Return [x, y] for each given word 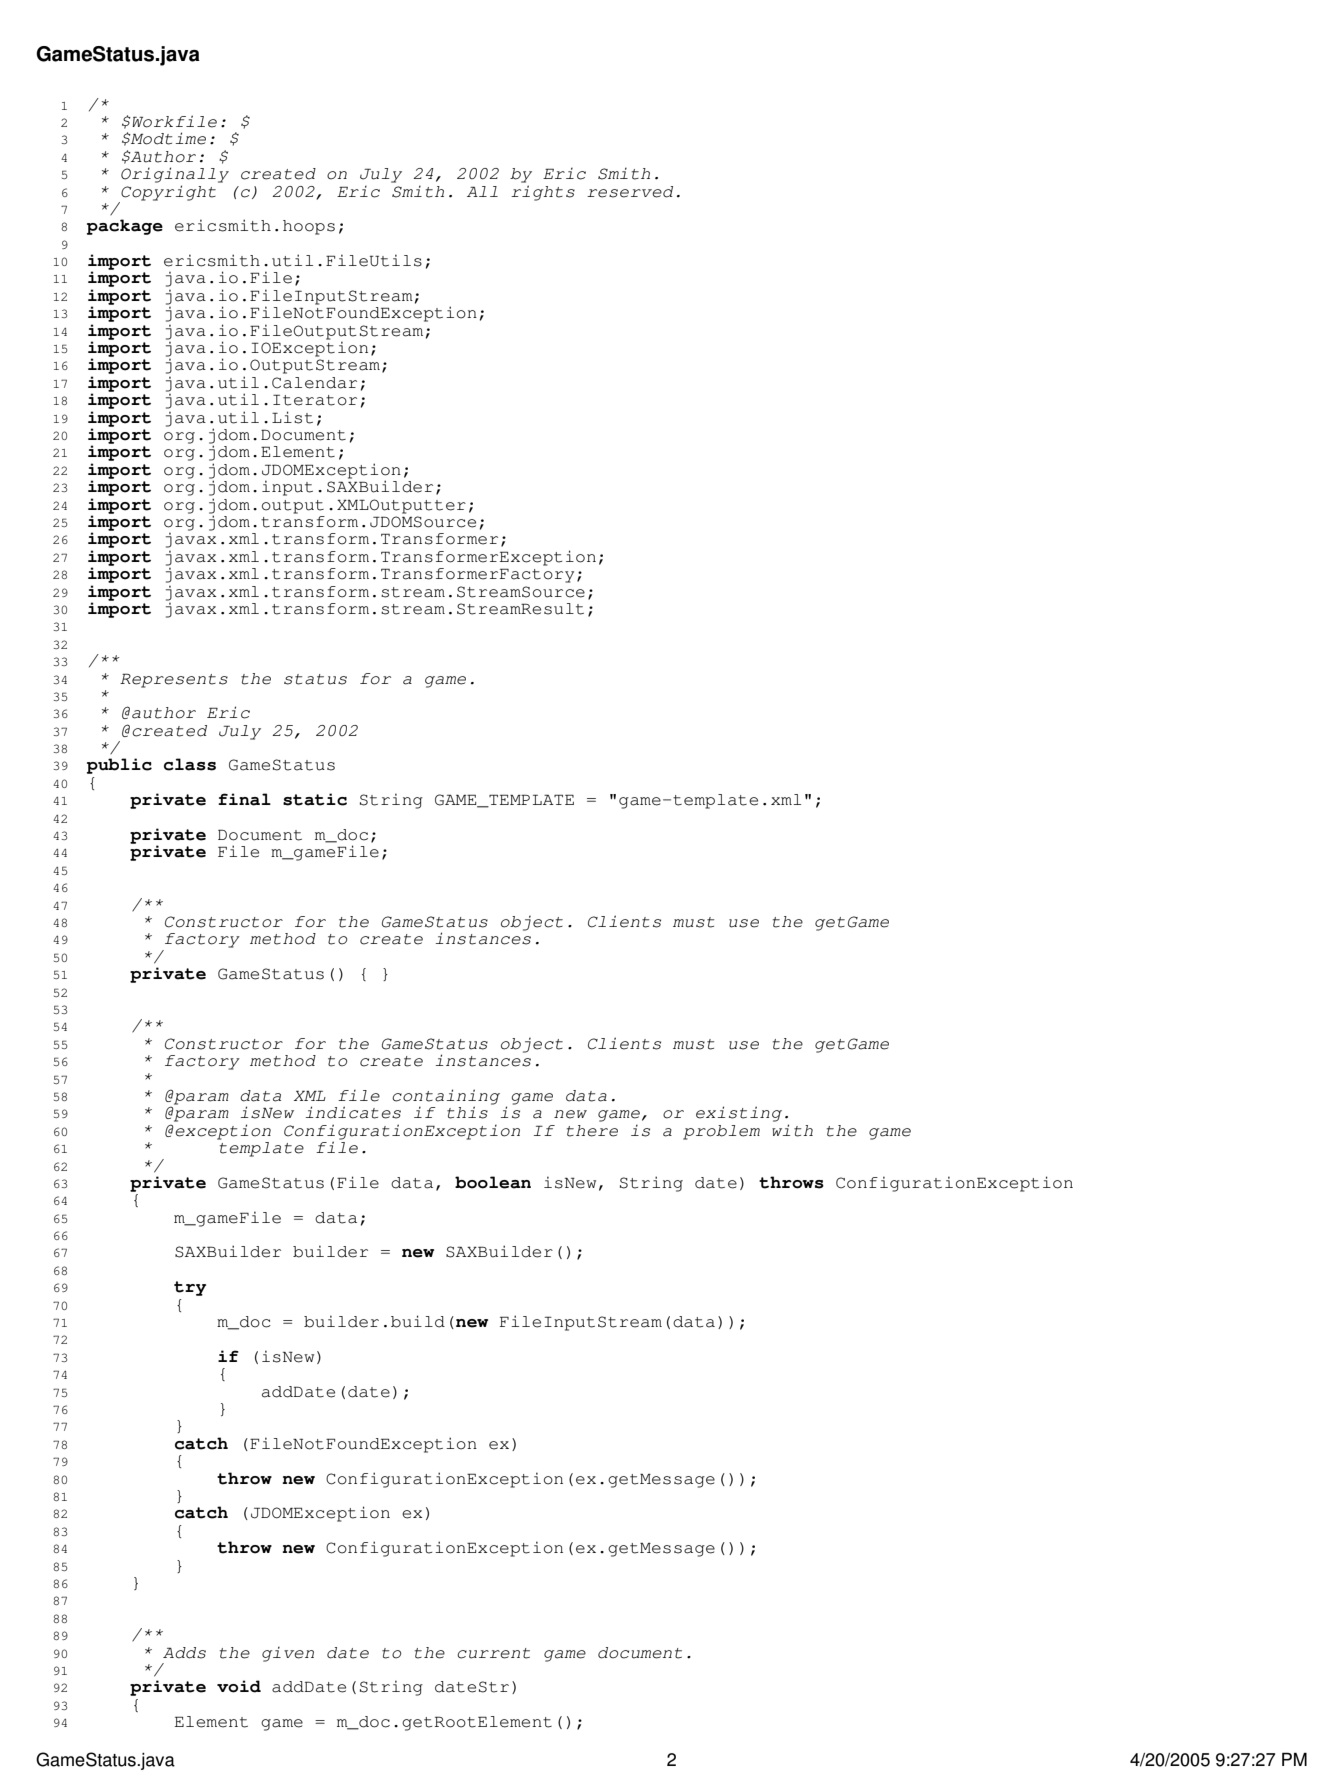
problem [721, 1132]
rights [543, 193]
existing [739, 1114]
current [493, 1653]
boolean [493, 1182]
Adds [184, 1653]
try [190, 1288]
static [315, 799]
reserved [630, 192]
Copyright [168, 193]
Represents [174, 680]
